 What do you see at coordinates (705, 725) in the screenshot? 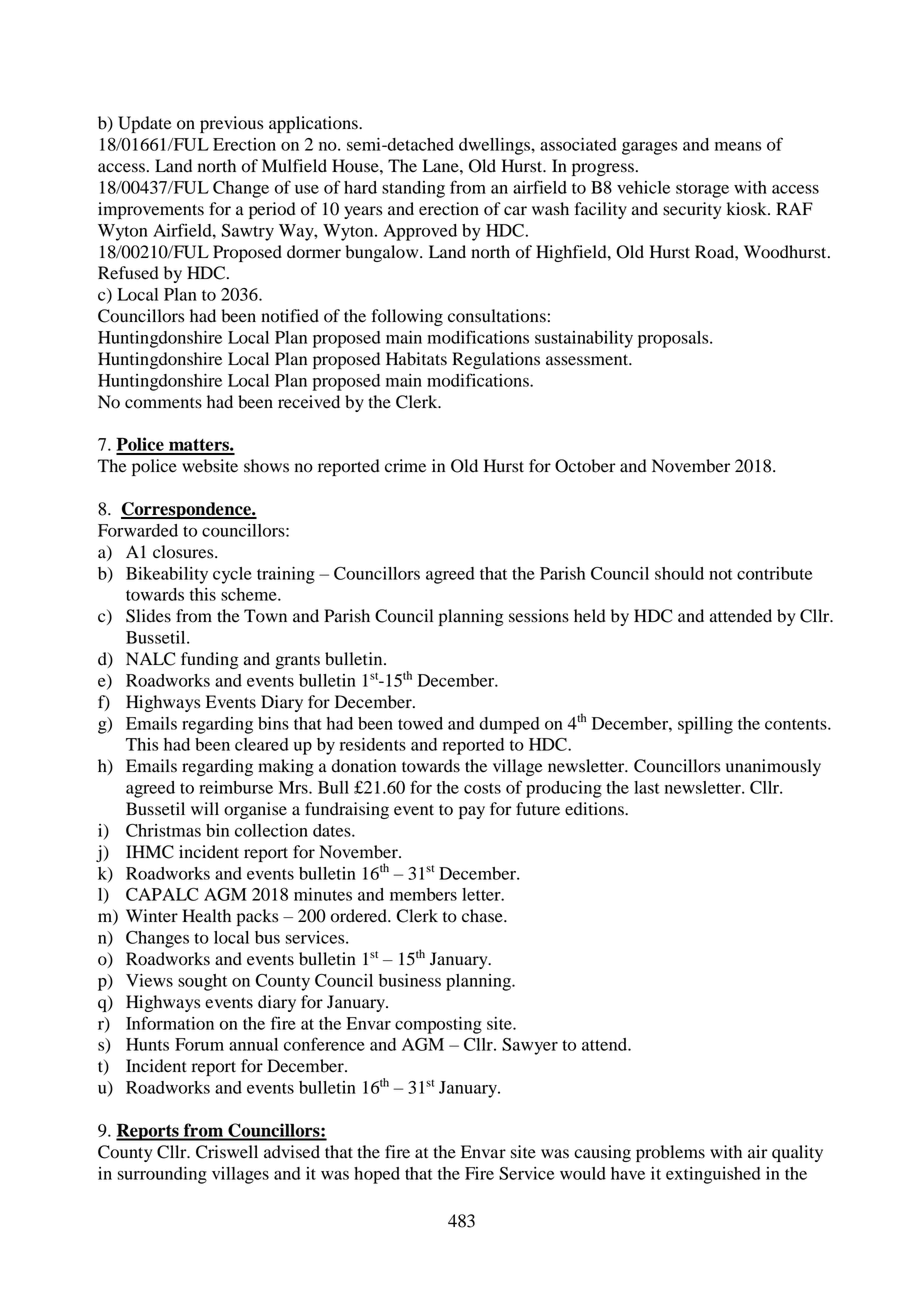
I see `spilling` at bounding box center [705, 725].
